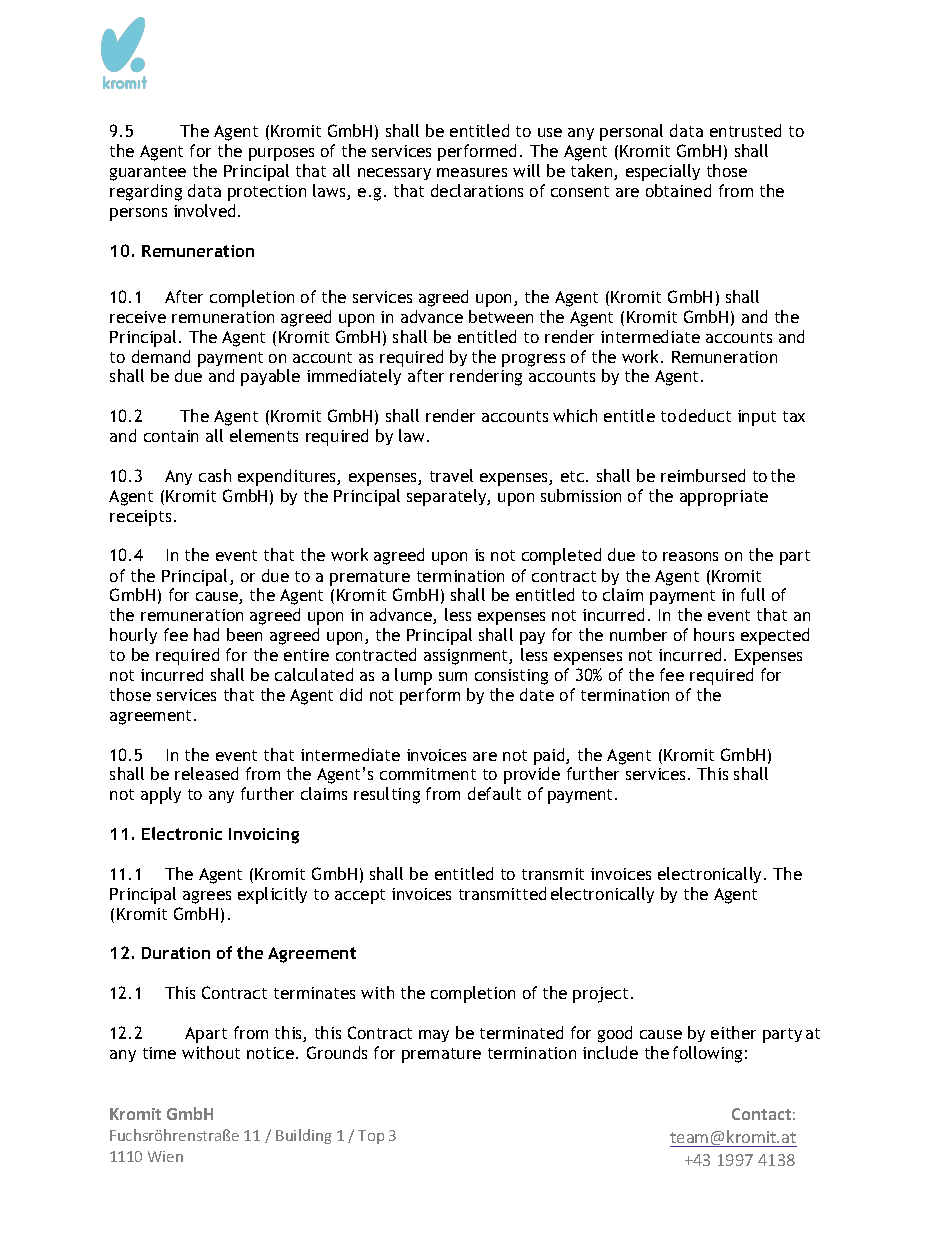 Image resolution: width=952 pixels, height=1233 pixels. Describe the element at coordinates (207, 897) in the screenshot. I see `agrees` at that location.
